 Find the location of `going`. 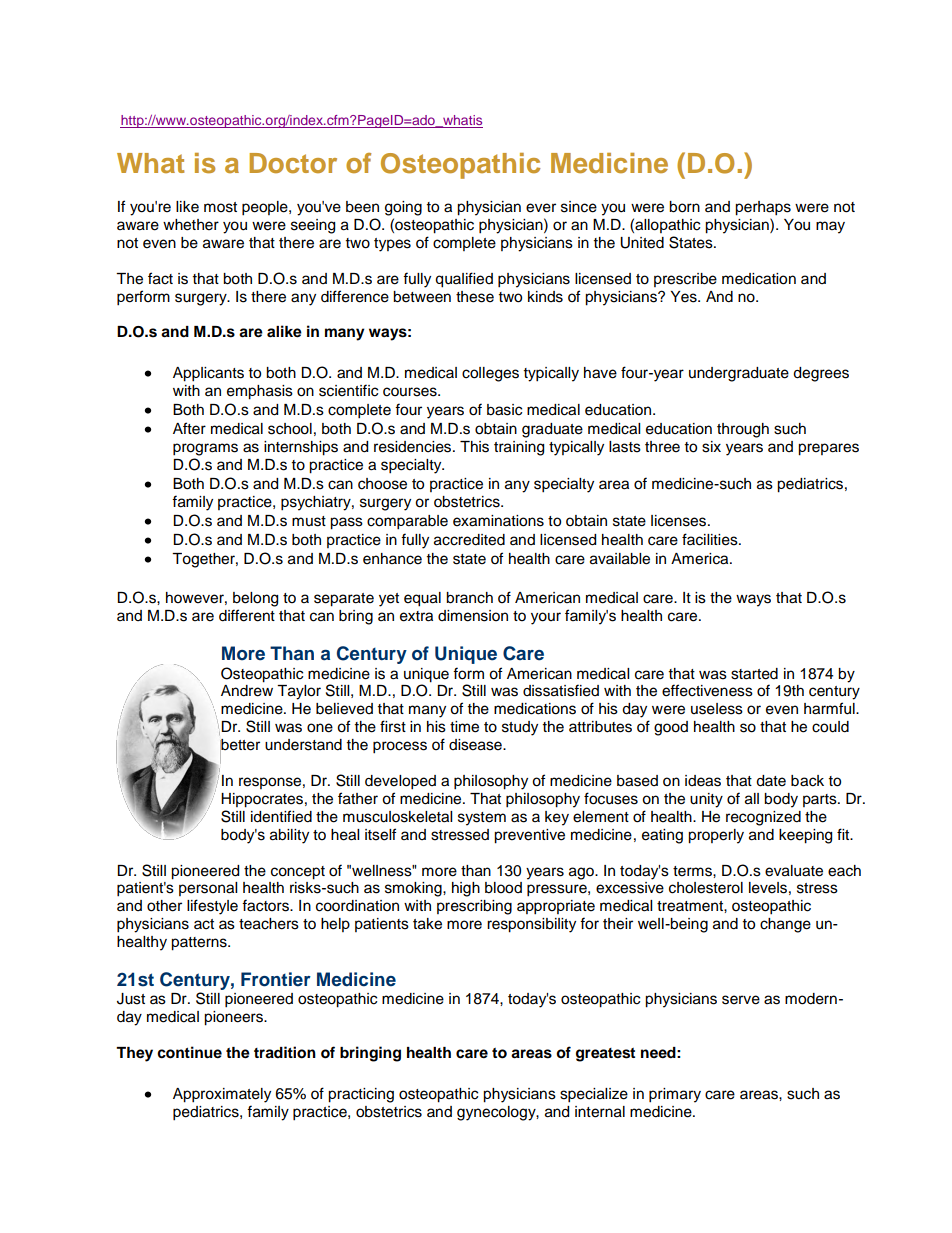

going is located at coordinates (403, 208).
